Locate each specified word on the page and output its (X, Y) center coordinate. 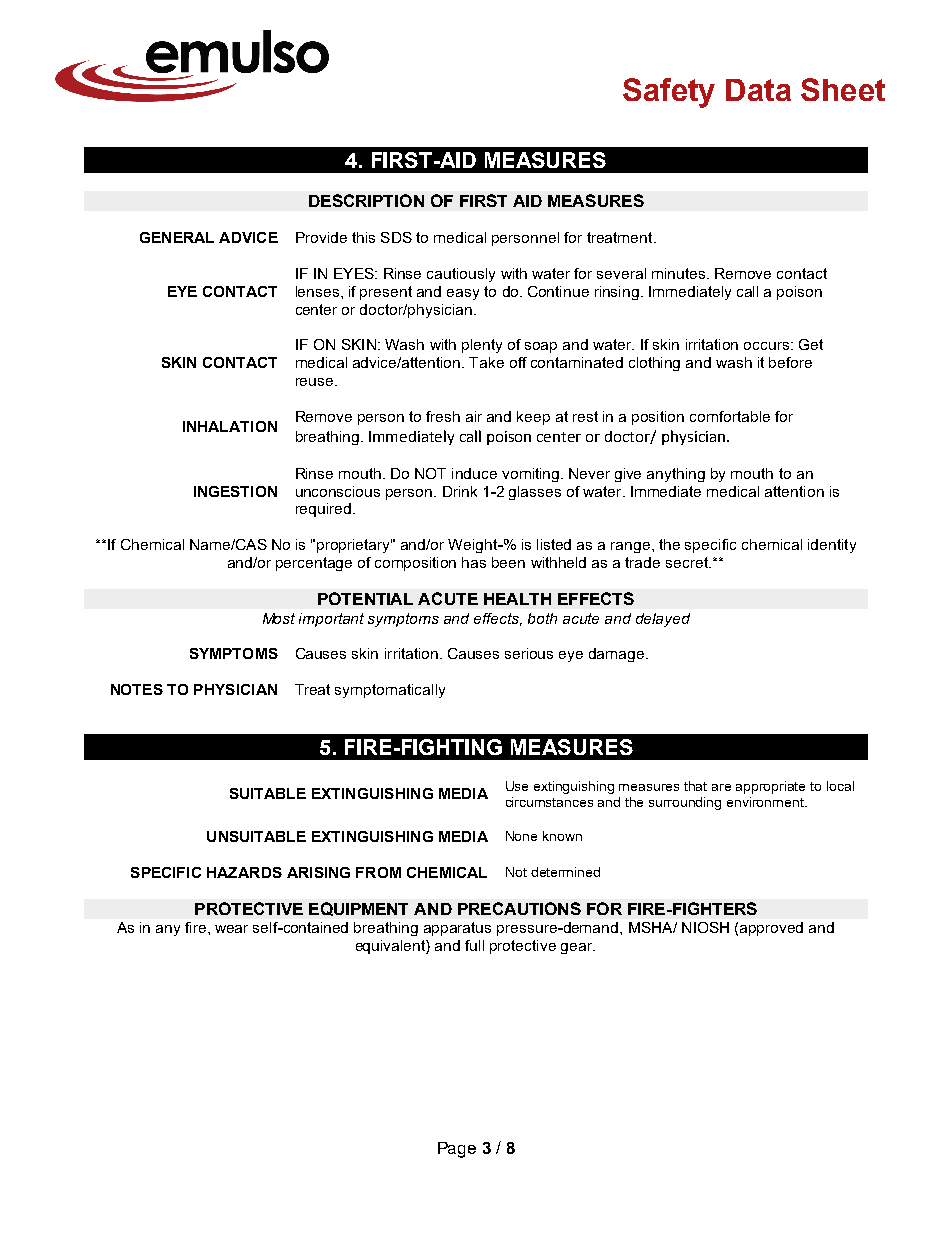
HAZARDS (244, 872)
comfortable (730, 416)
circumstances (549, 802)
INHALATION (230, 426)
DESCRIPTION (366, 200)
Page (457, 1150)
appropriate (770, 787)
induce (474, 473)
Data (758, 90)
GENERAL (177, 237)
